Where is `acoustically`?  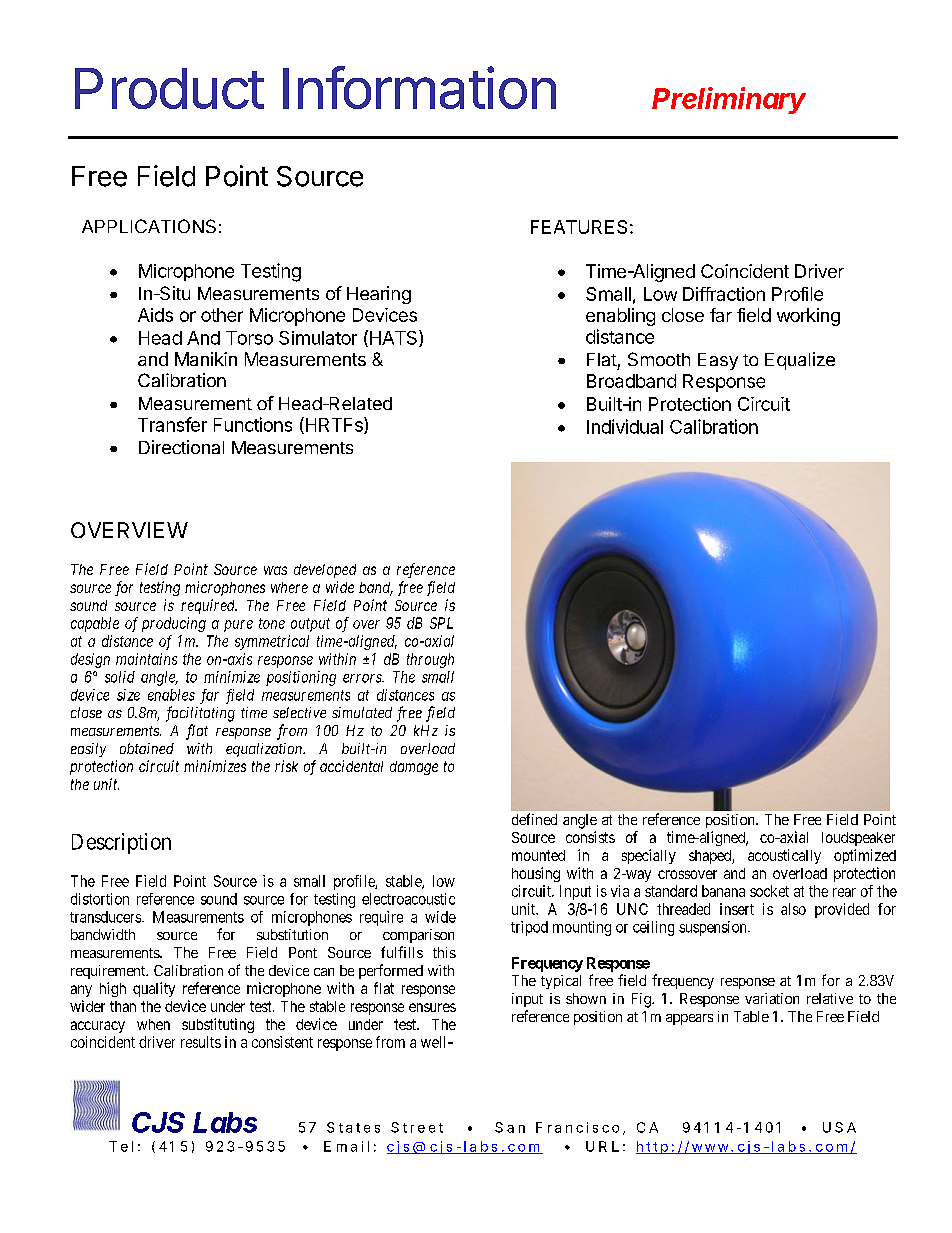 acoustically is located at coordinates (784, 856).
